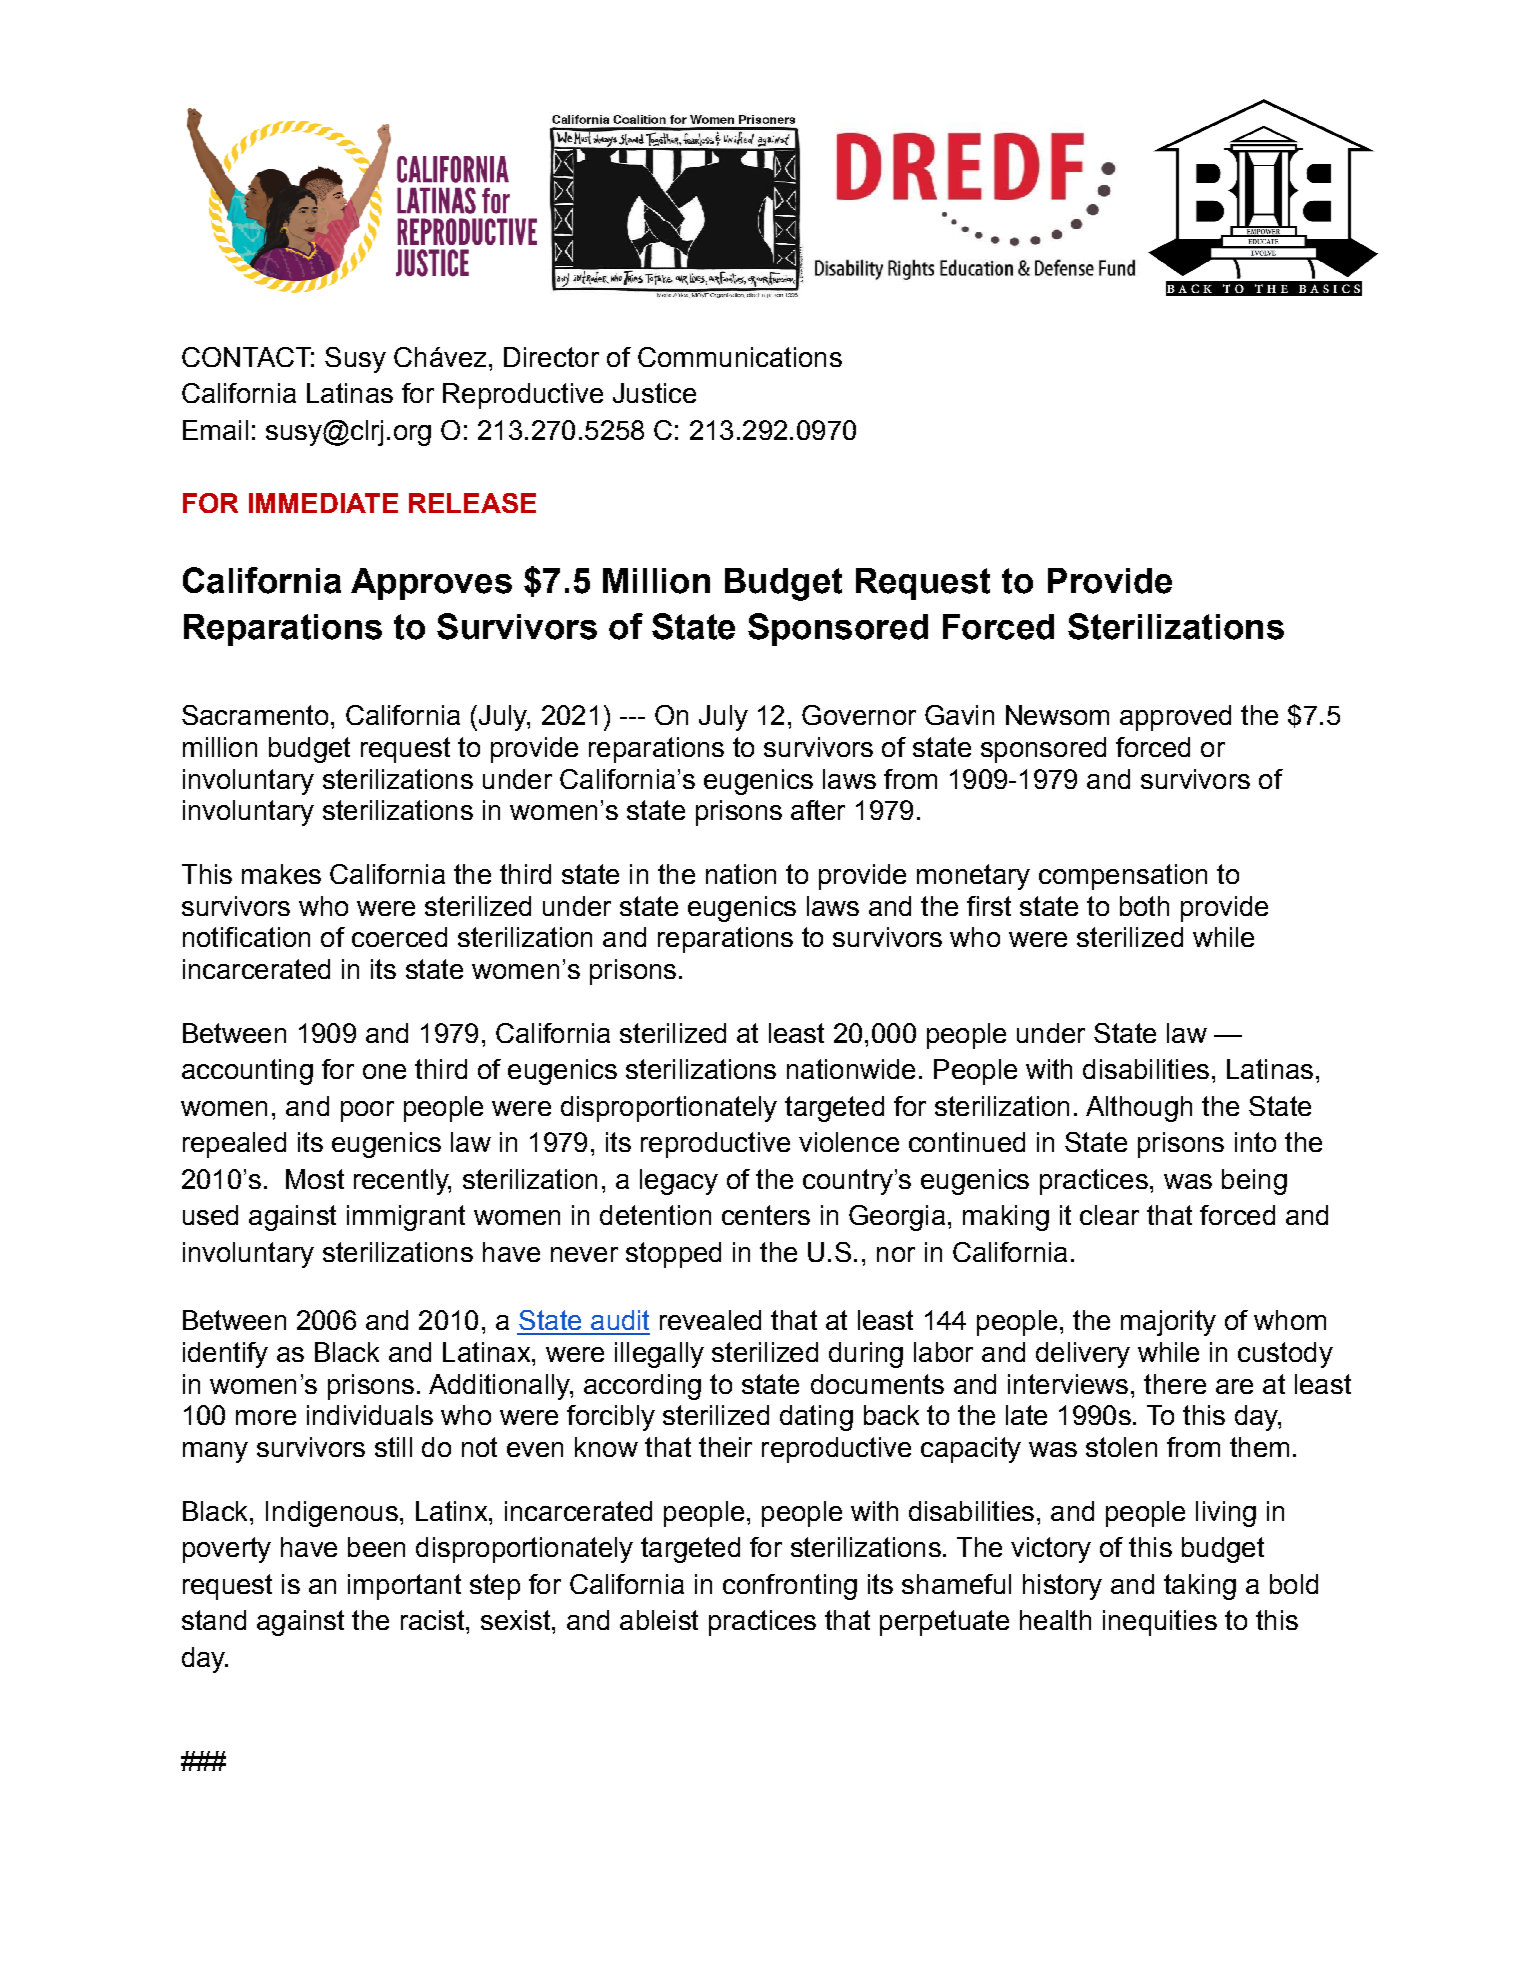  What do you see at coordinates (404, 1587) in the document?
I see `important` at bounding box center [404, 1587].
